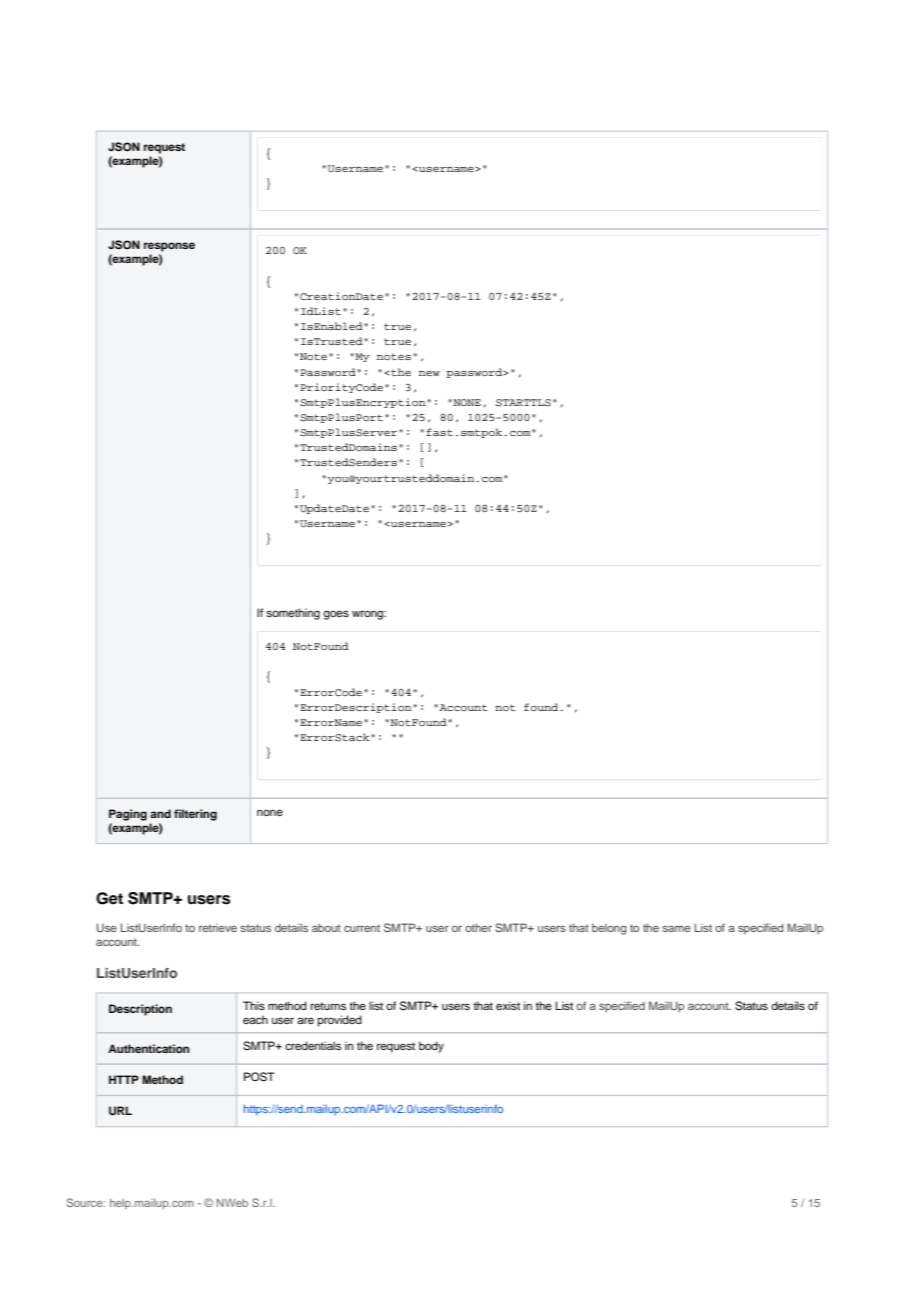 Image resolution: width=924 pixels, height=1308 pixels. Describe the element at coordinates (362, 928) in the document. I see `current` at that location.
